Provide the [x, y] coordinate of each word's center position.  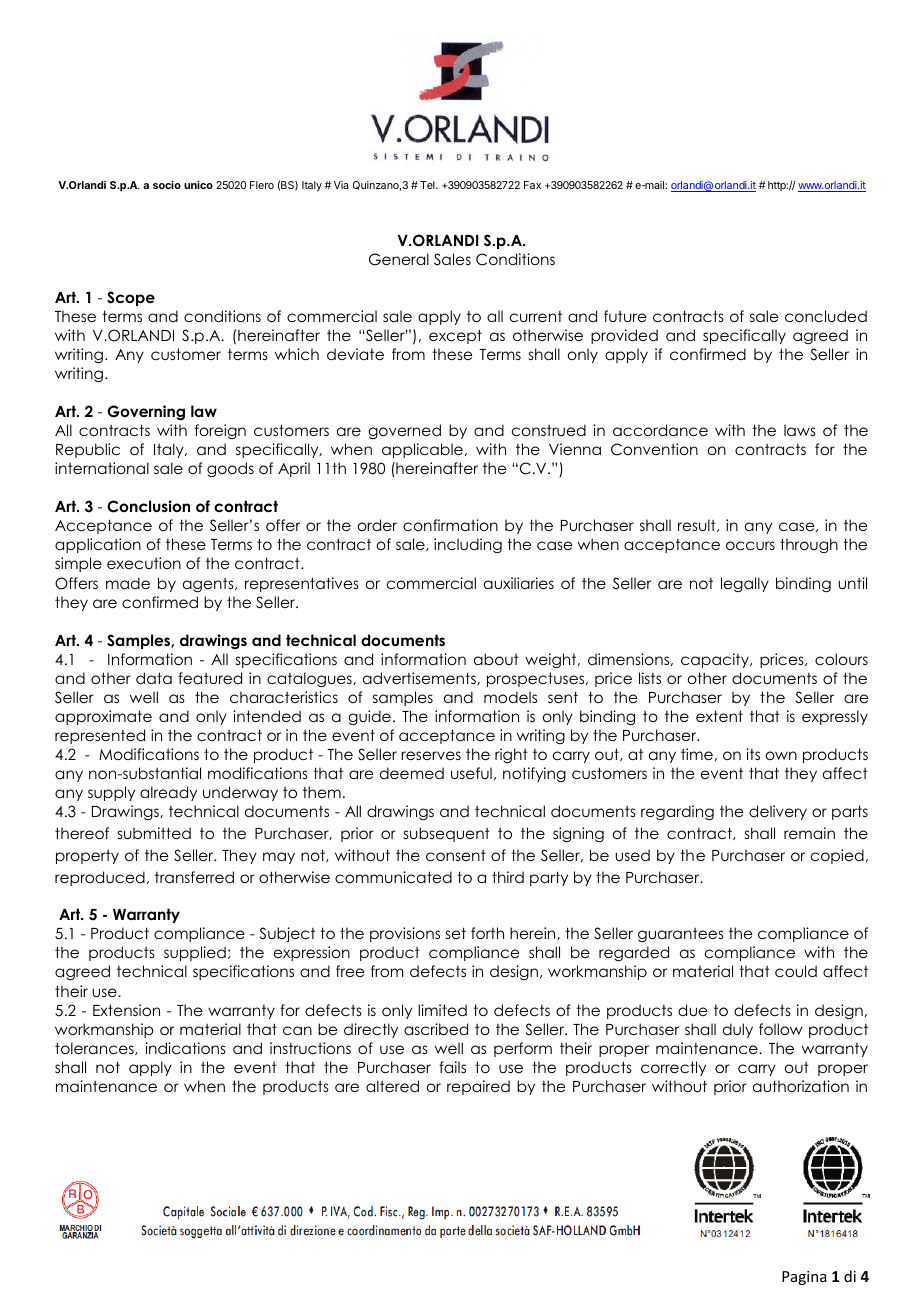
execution [144, 563]
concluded [826, 316]
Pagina [804, 1278]
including [468, 546]
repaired [478, 1087]
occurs [750, 545]
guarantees [681, 935]
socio [167, 184]
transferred [194, 877]
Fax [532, 185]
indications [185, 1048]
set [456, 933]
